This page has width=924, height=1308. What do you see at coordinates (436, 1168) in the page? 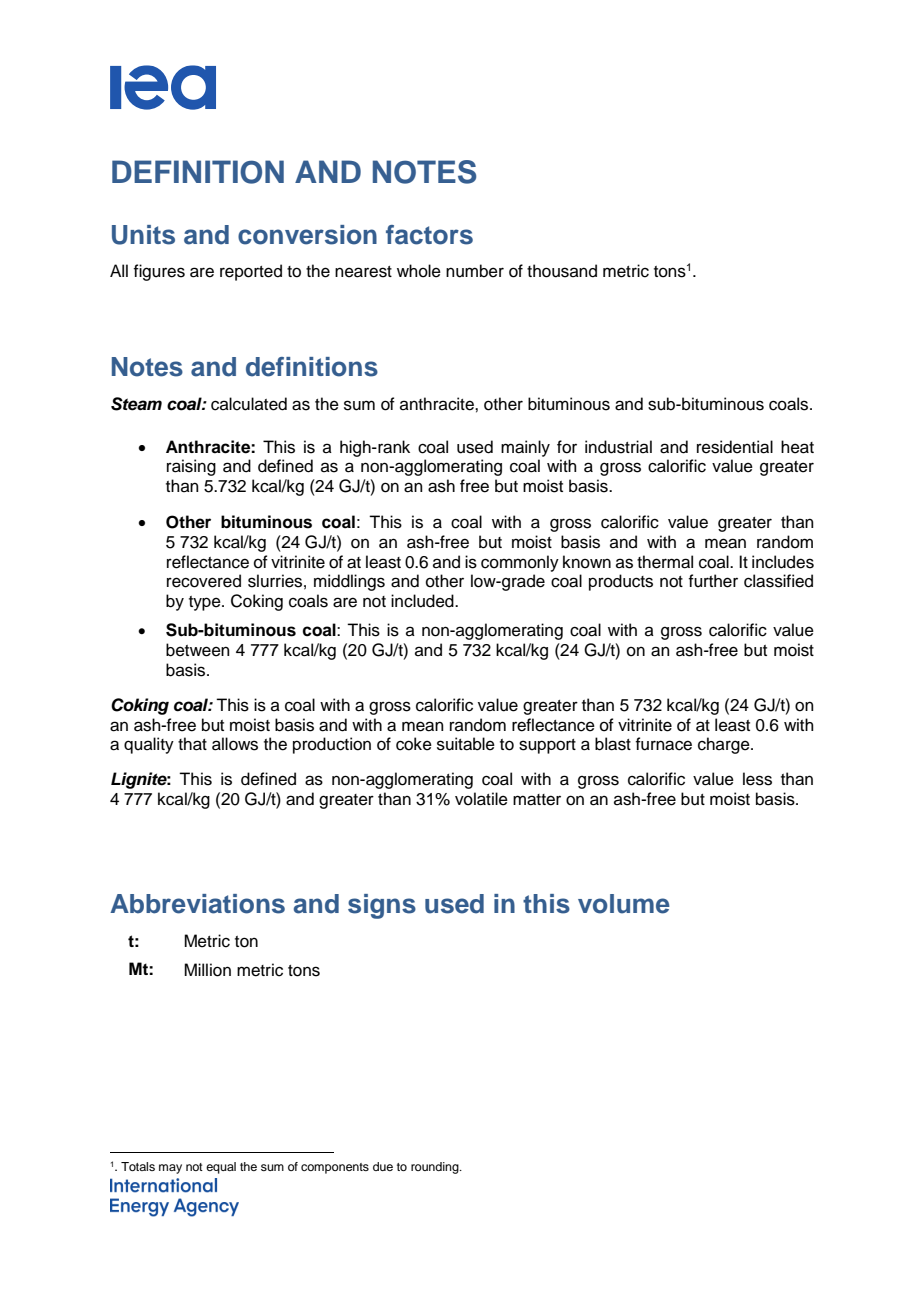
I see `rounding` at bounding box center [436, 1168].
